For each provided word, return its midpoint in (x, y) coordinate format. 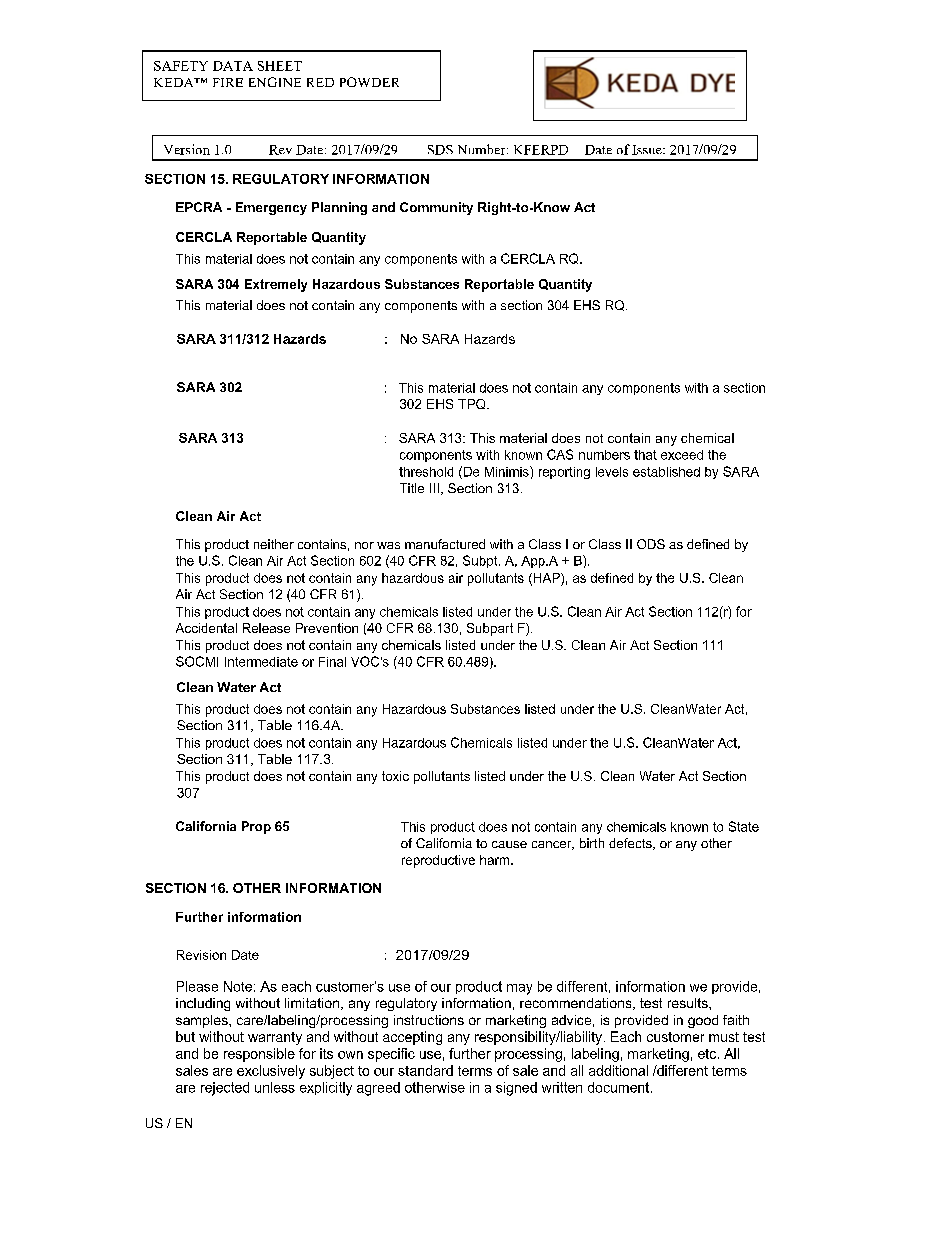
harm (496, 860)
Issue (648, 150)
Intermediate (261, 662)
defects (631, 844)
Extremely (276, 285)
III (434, 488)
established (666, 472)
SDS (440, 150)
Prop (256, 827)
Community (436, 208)
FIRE (228, 82)
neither (274, 544)
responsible (259, 1055)
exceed (682, 455)
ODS (651, 544)
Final (332, 662)
